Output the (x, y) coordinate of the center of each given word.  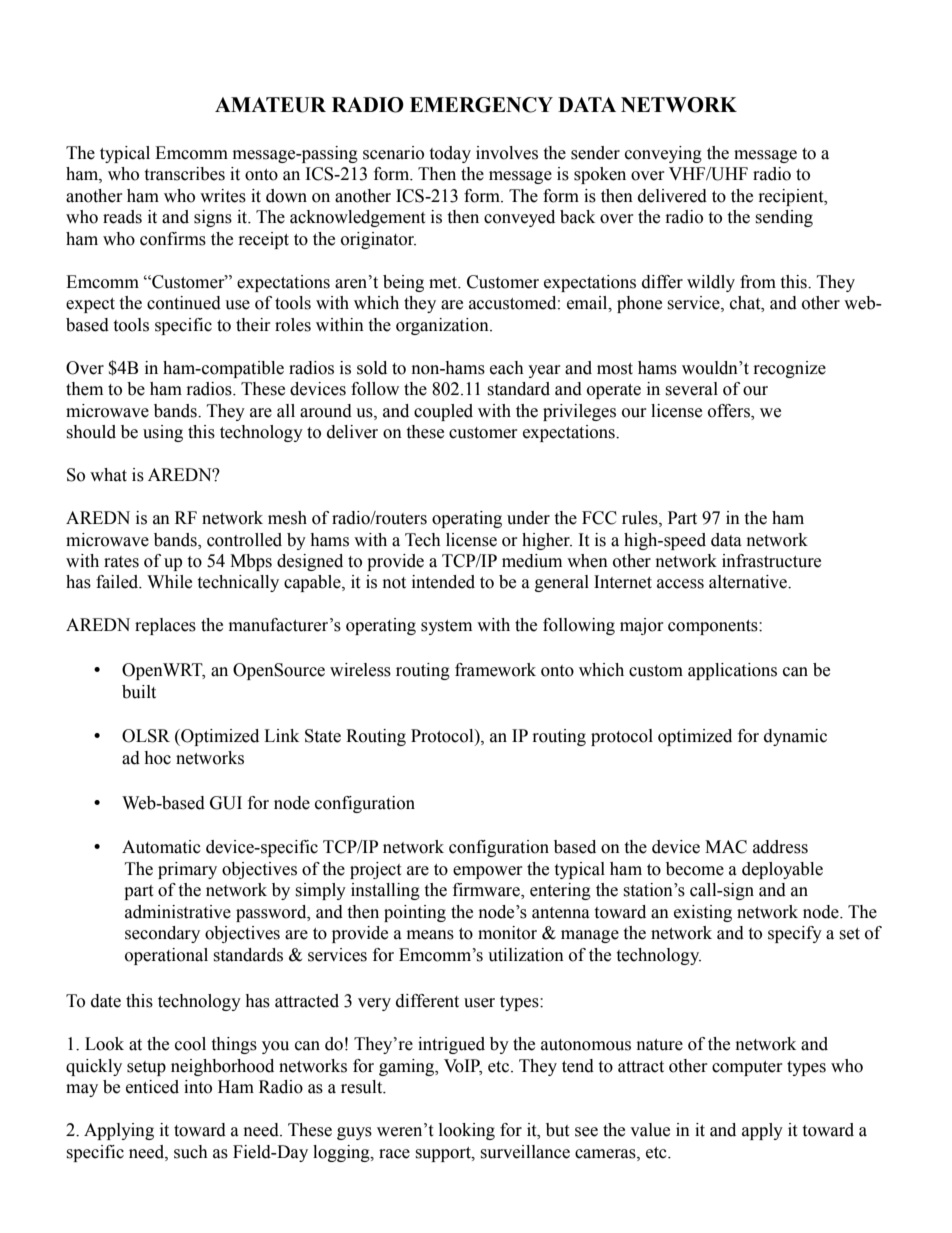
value (650, 1130)
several (691, 389)
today (450, 154)
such (191, 1152)
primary (187, 870)
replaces (165, 626)
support (444, 1154)
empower (488, 872)
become (695, 869)
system (446, 627)
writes (223, 196)
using (163, 433)
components (714, 627)
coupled (443, 412)
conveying (663, 154)
